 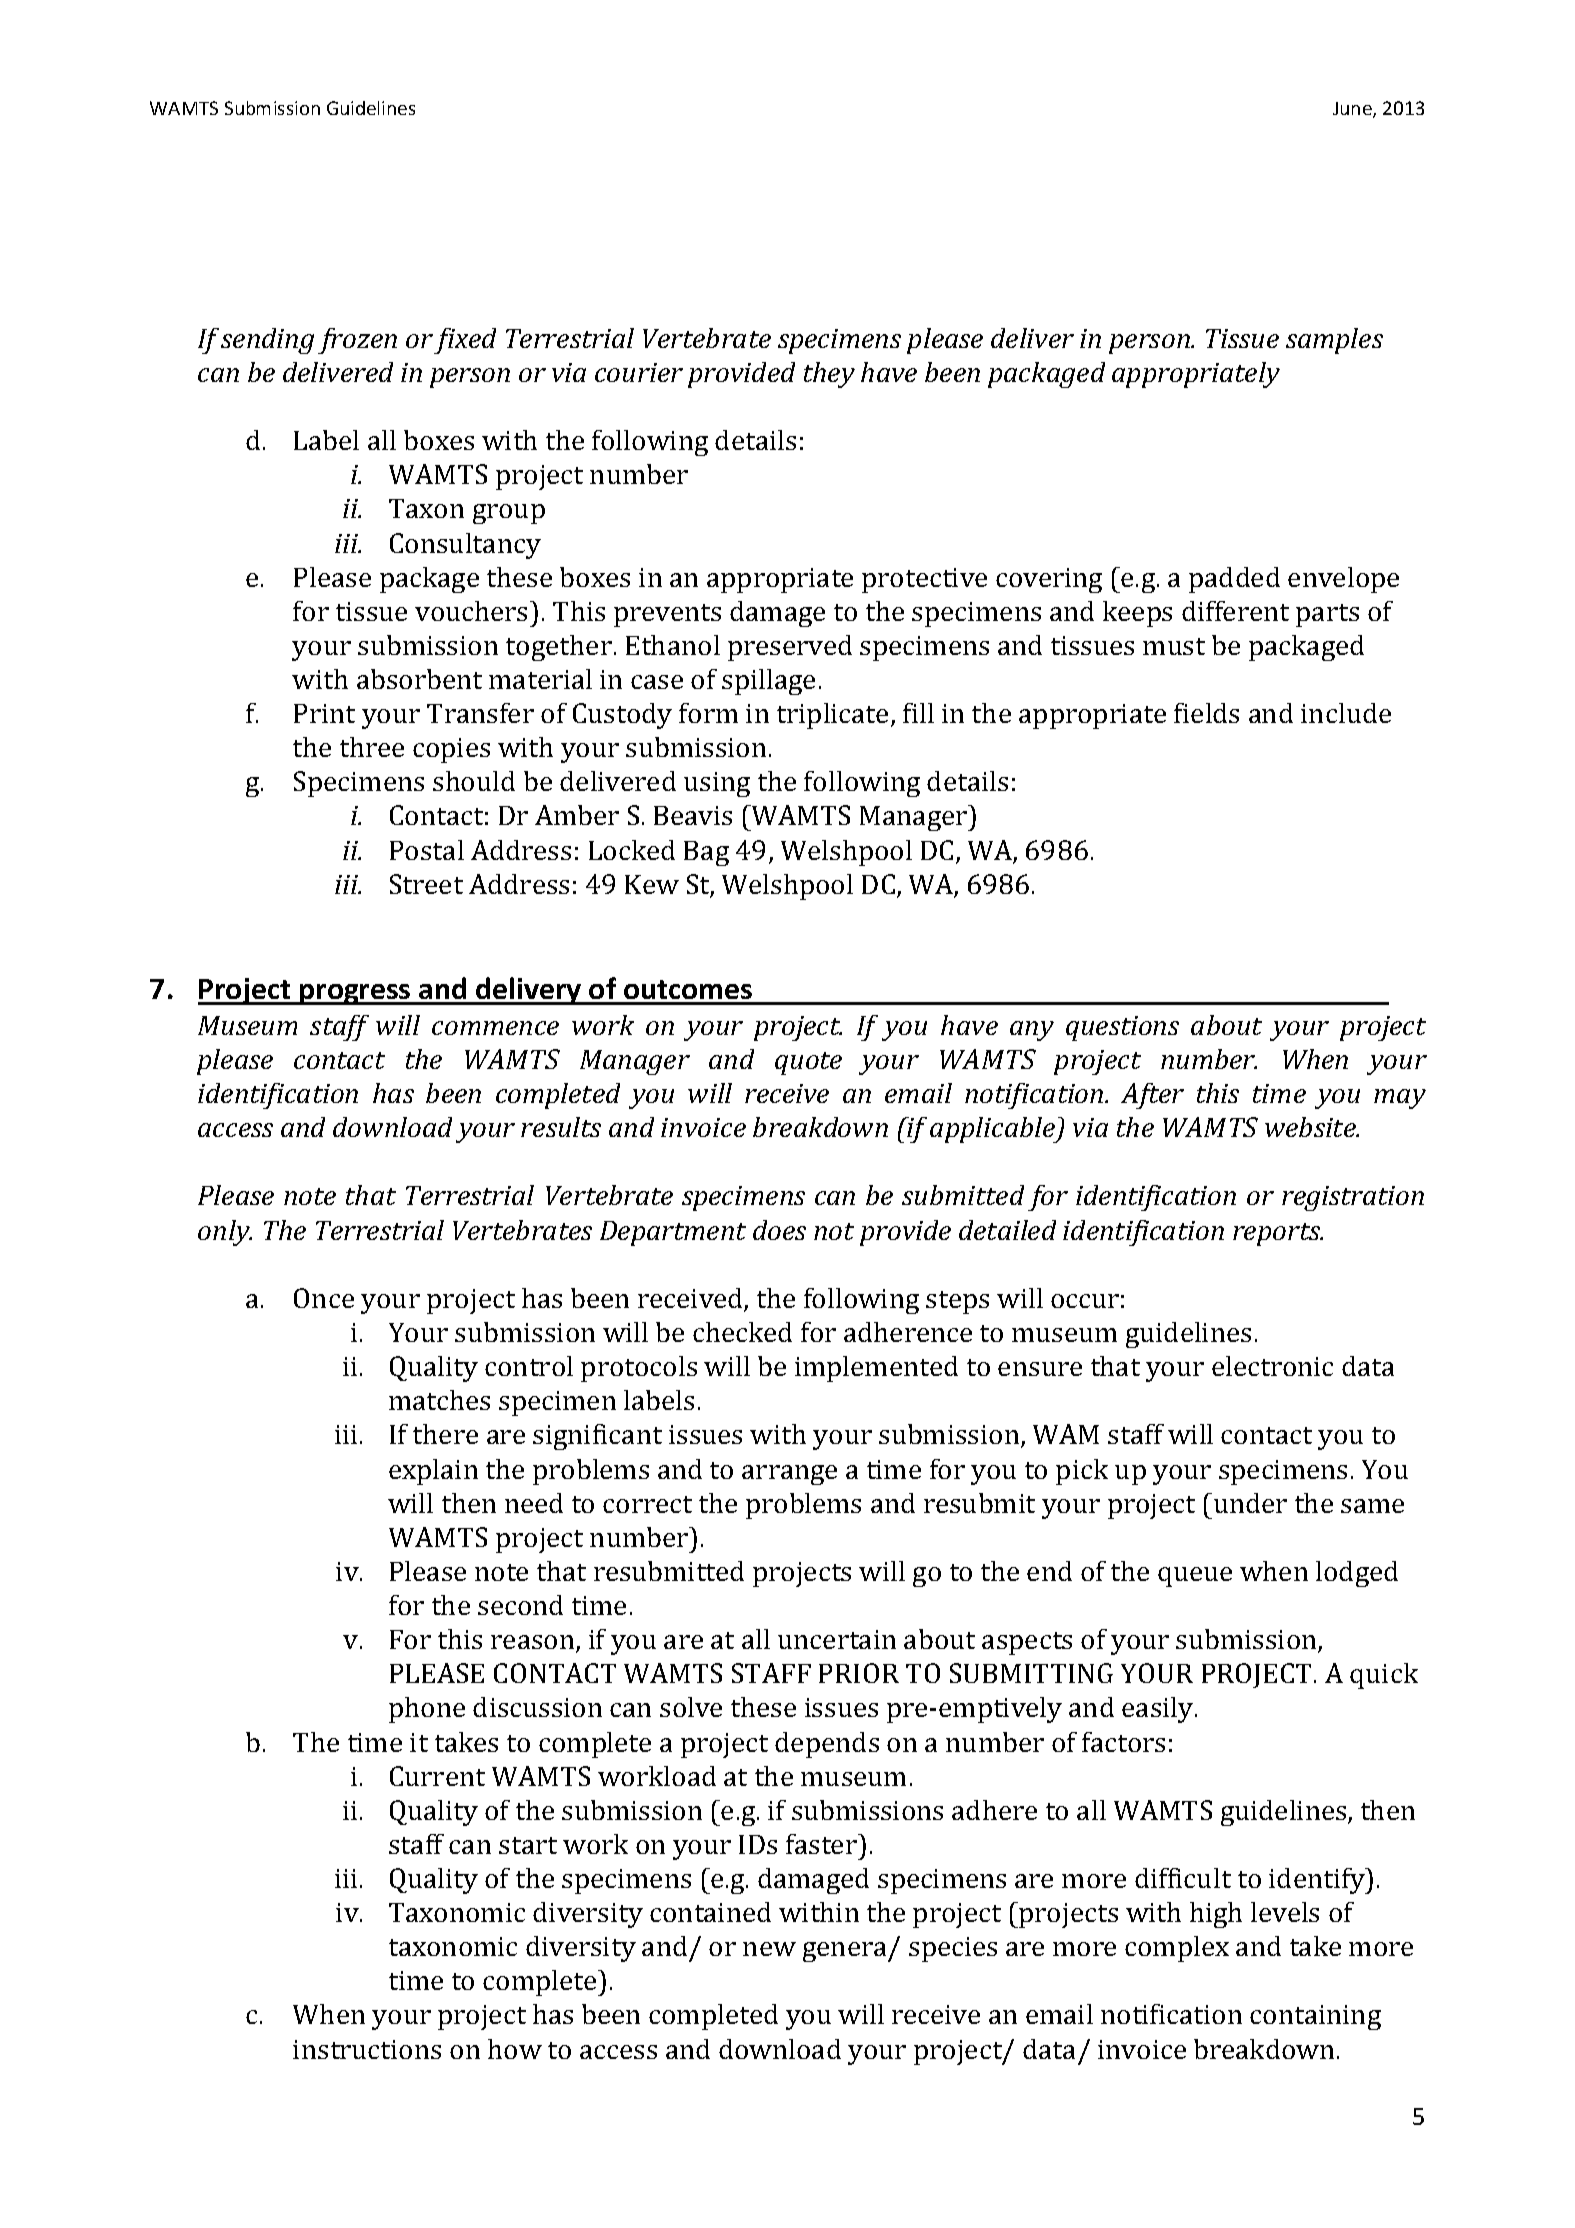 What do you see at coordinates (1250, 1503) in the screenshot?
I see `under` at bounding box center [1250, 1503].
